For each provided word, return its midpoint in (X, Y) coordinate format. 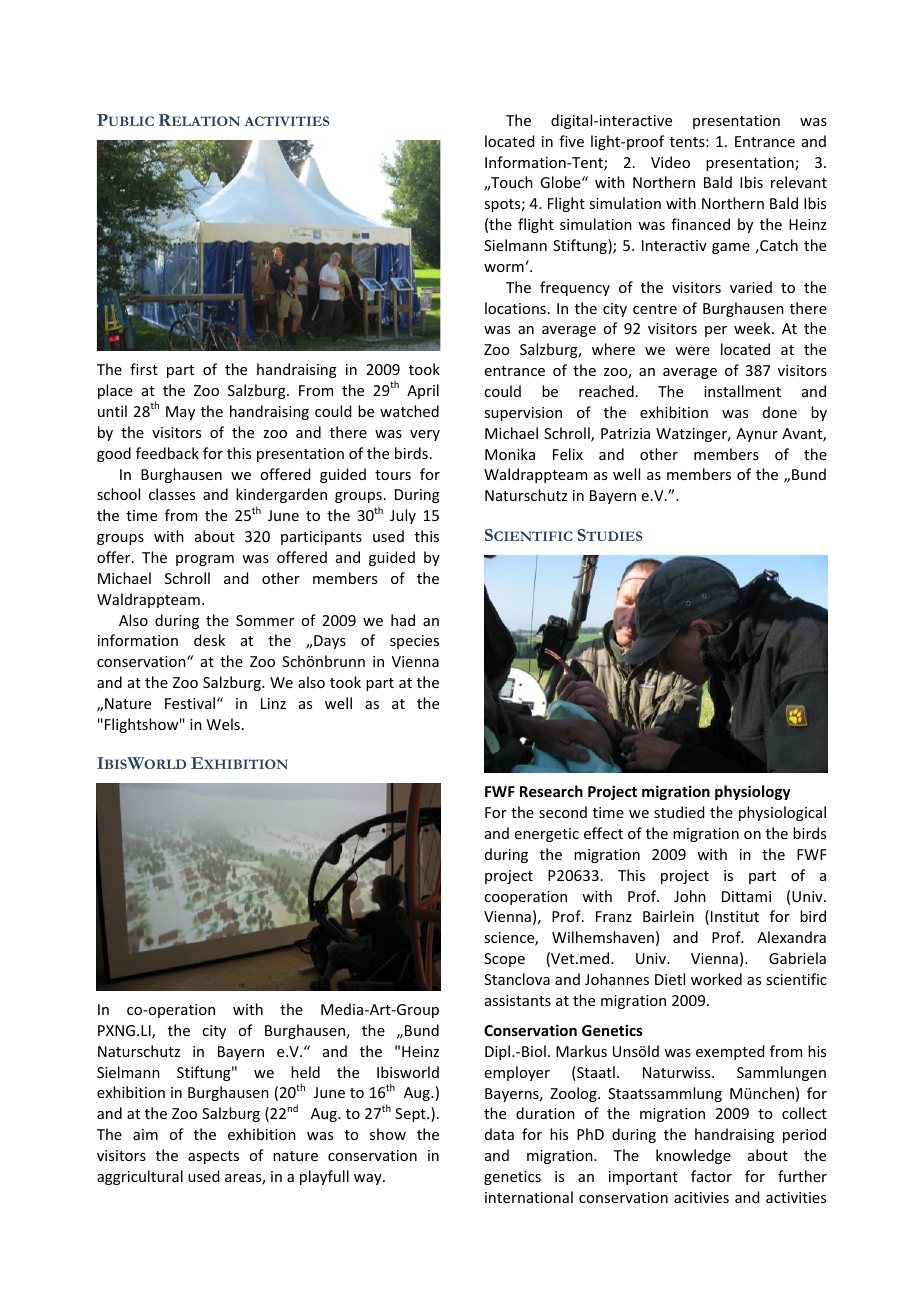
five (571, 141)
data (499, 1134)
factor (711, 1176)
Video (670, 162)
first (144, 369)
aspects (213, 1157)
